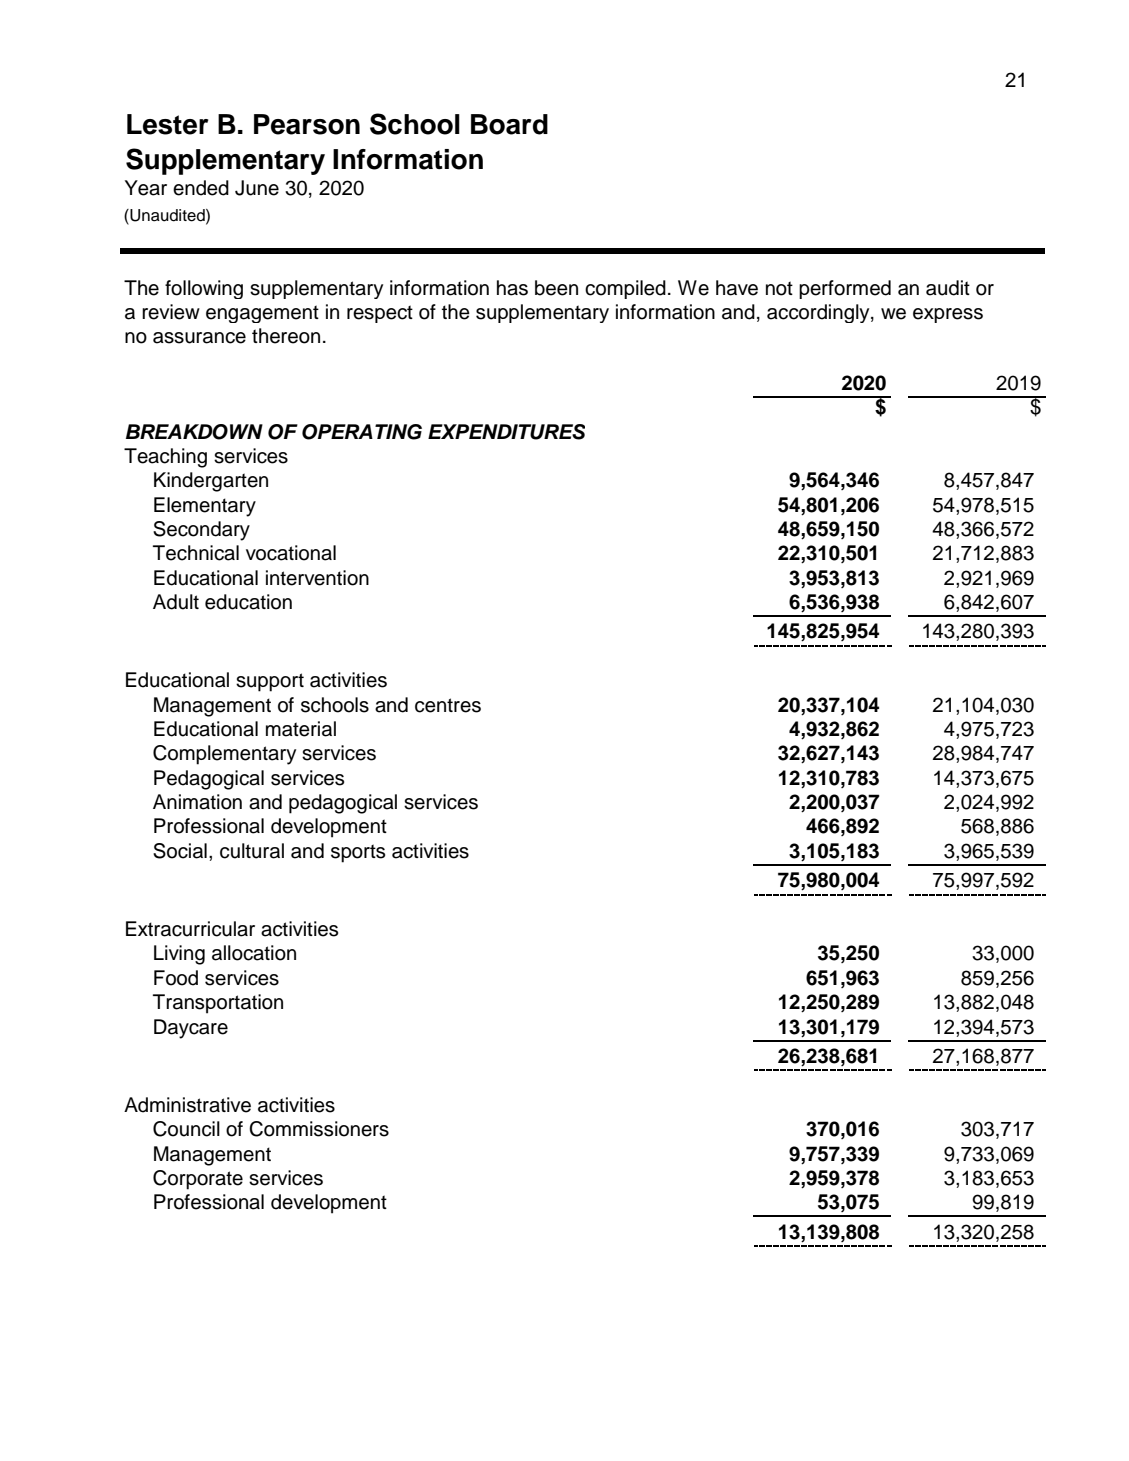  What do you see at coordinates (254, 953) in the screenshot?
I see `allocation` at bounding box center [254, 953].
